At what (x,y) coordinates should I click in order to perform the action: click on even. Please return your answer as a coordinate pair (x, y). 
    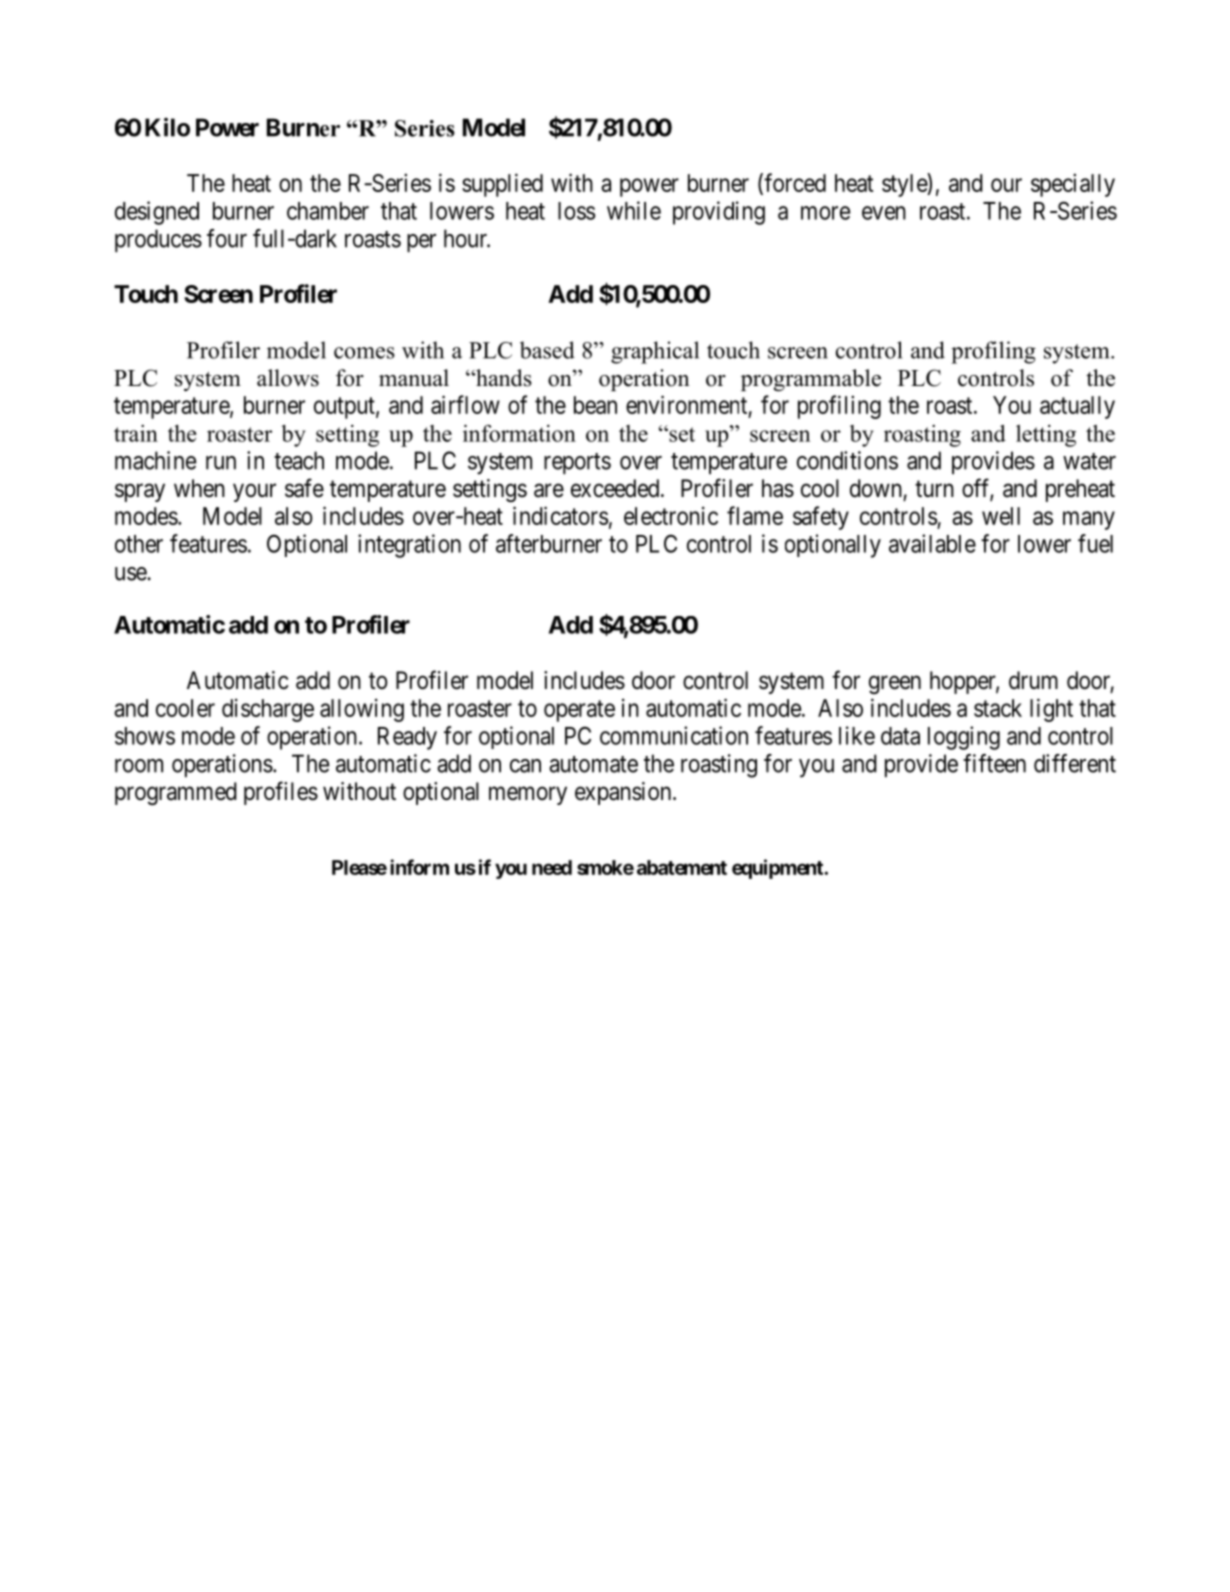
    Looking at the image, I should click on (884, 213).
